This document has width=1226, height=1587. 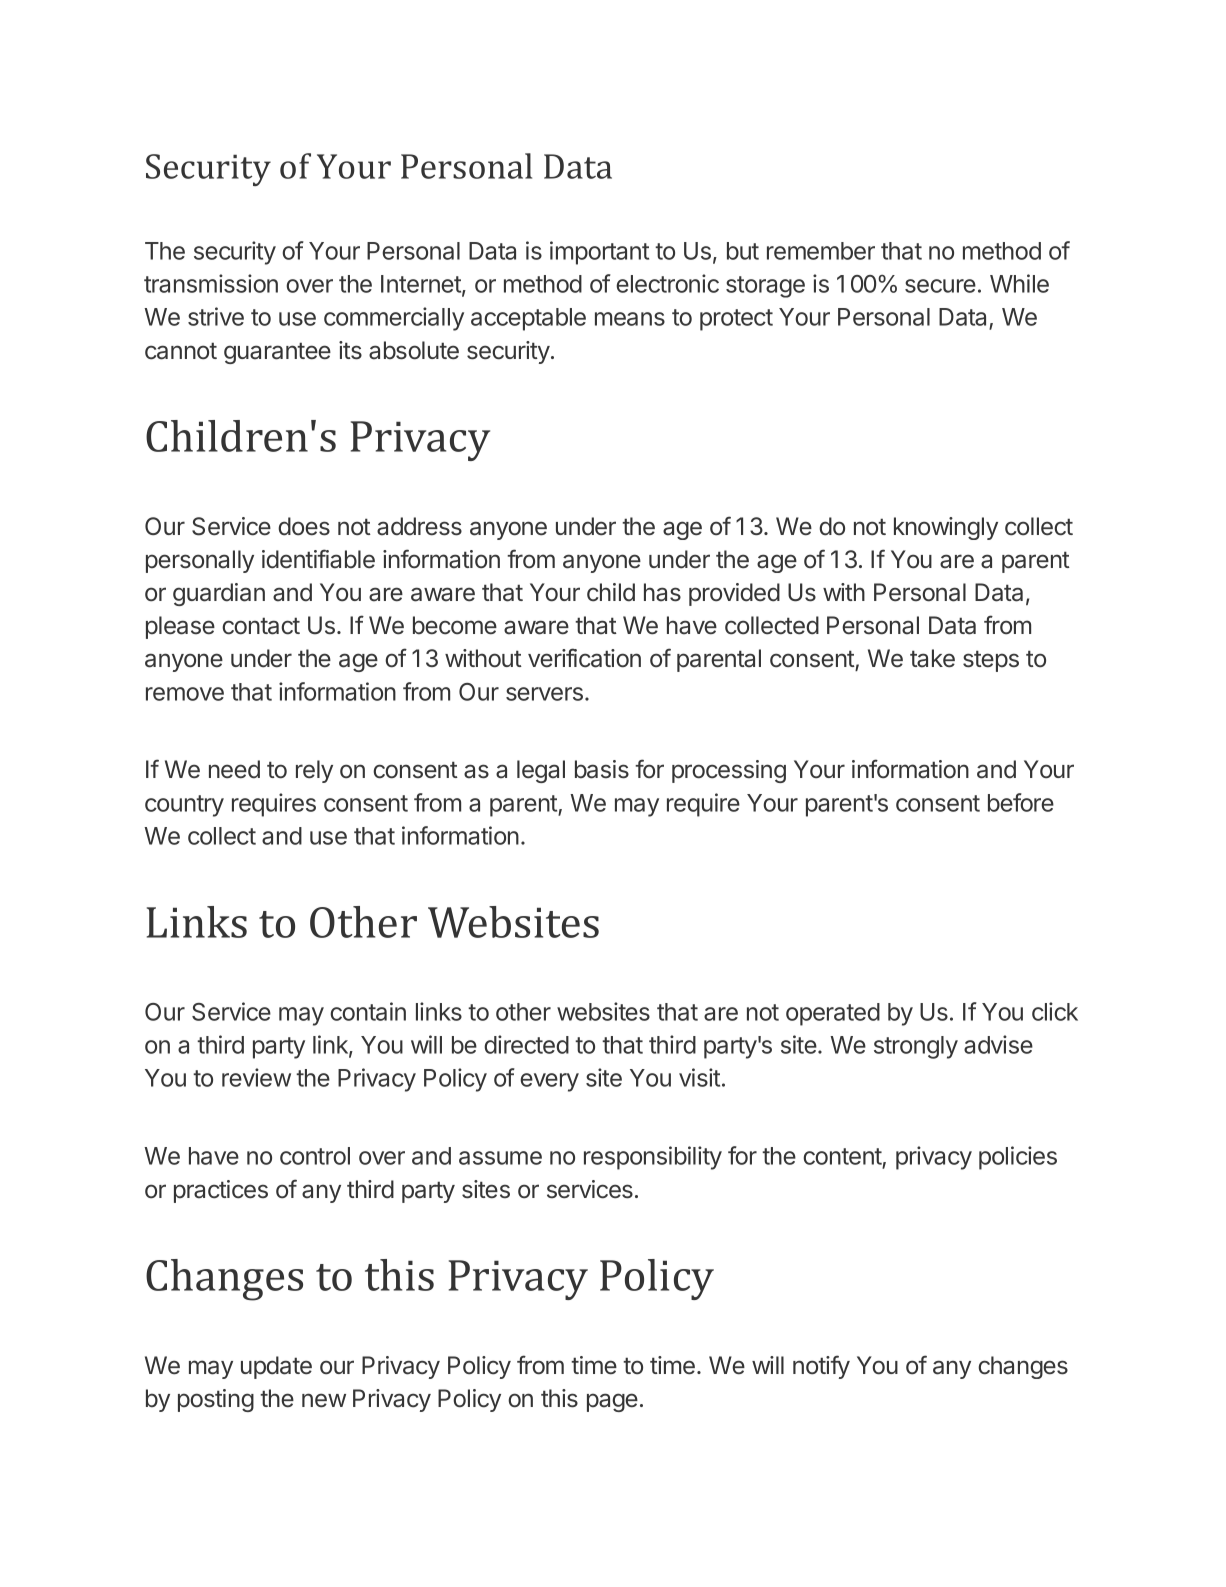 What do you see at coordinates (276, 1367) in the document?
I see `update` at bounding box center [276, 1367].
